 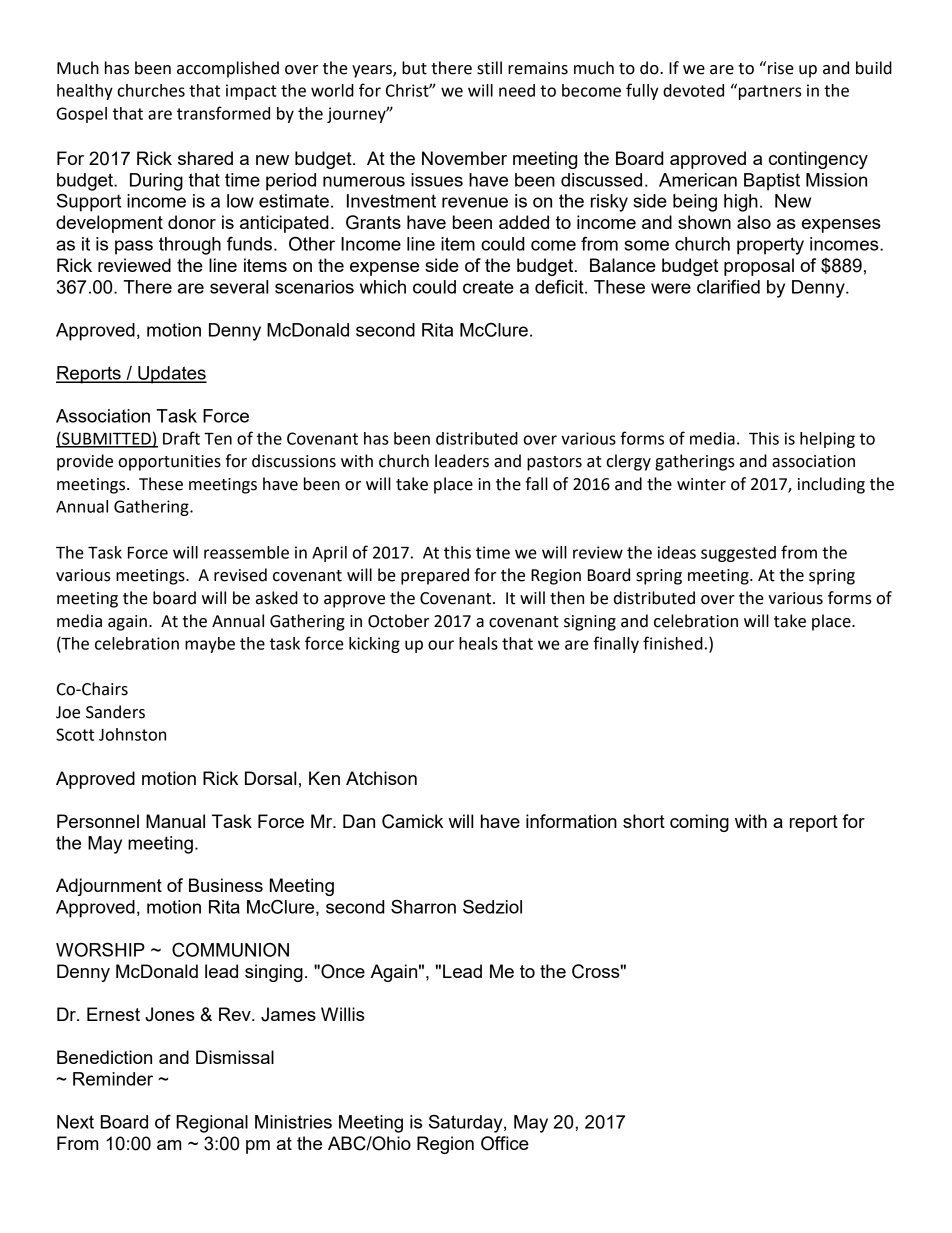 What do you see at coordinates (113, 1079) in the screenshot?
I see `Reminder` at bounding box center [113, 1079].
